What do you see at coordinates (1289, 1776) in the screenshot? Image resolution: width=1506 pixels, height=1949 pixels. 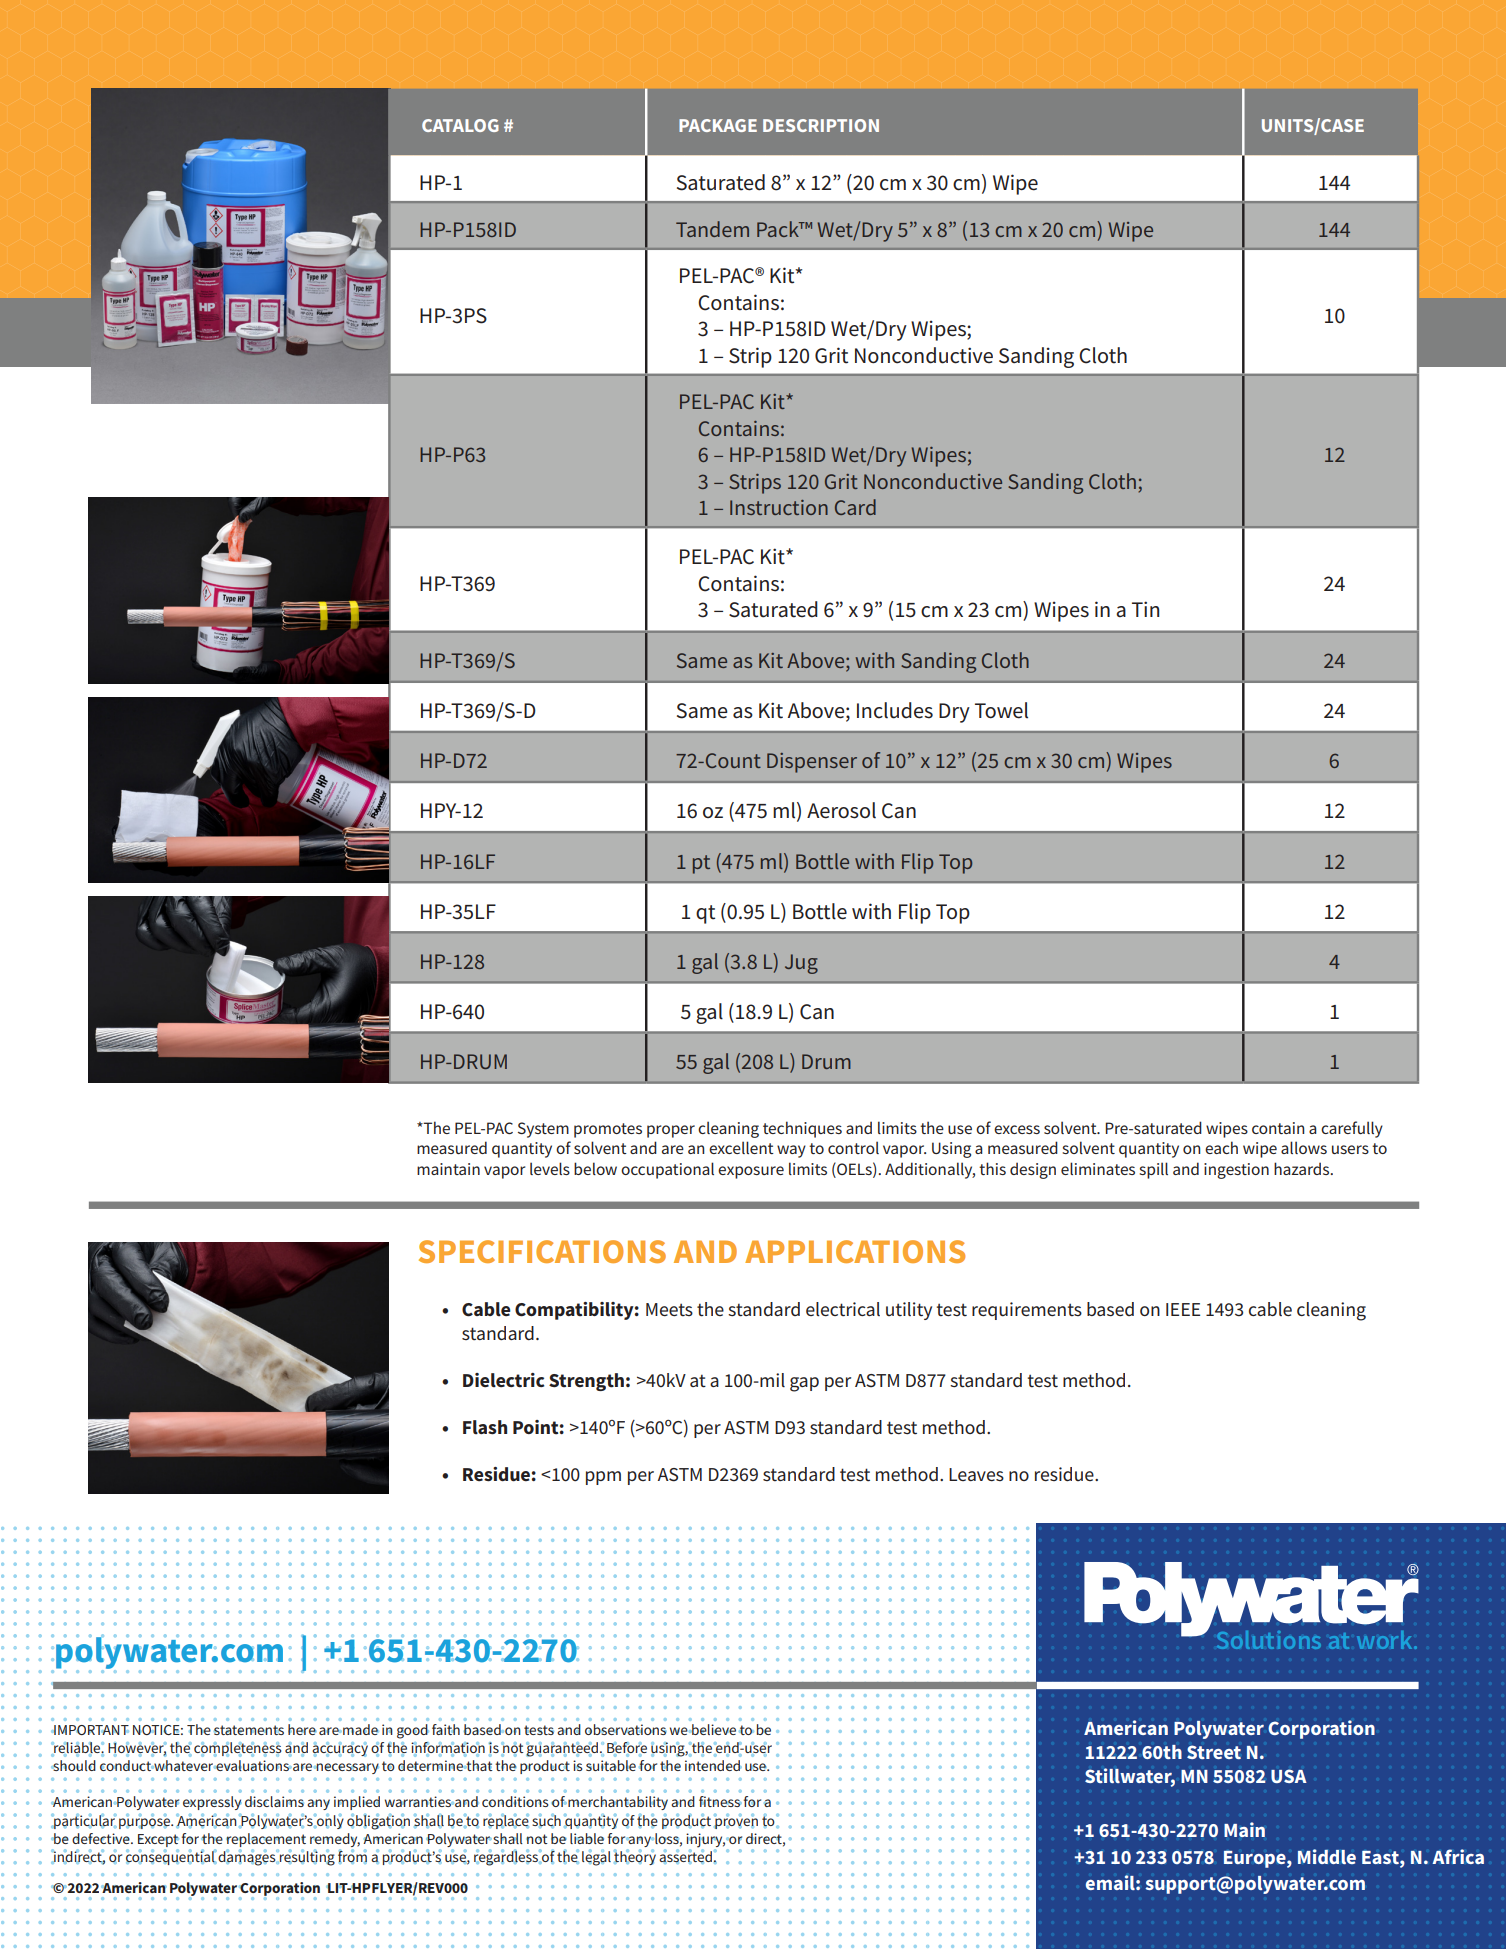 I see `USA` at bounding box center [1289, 1776].
